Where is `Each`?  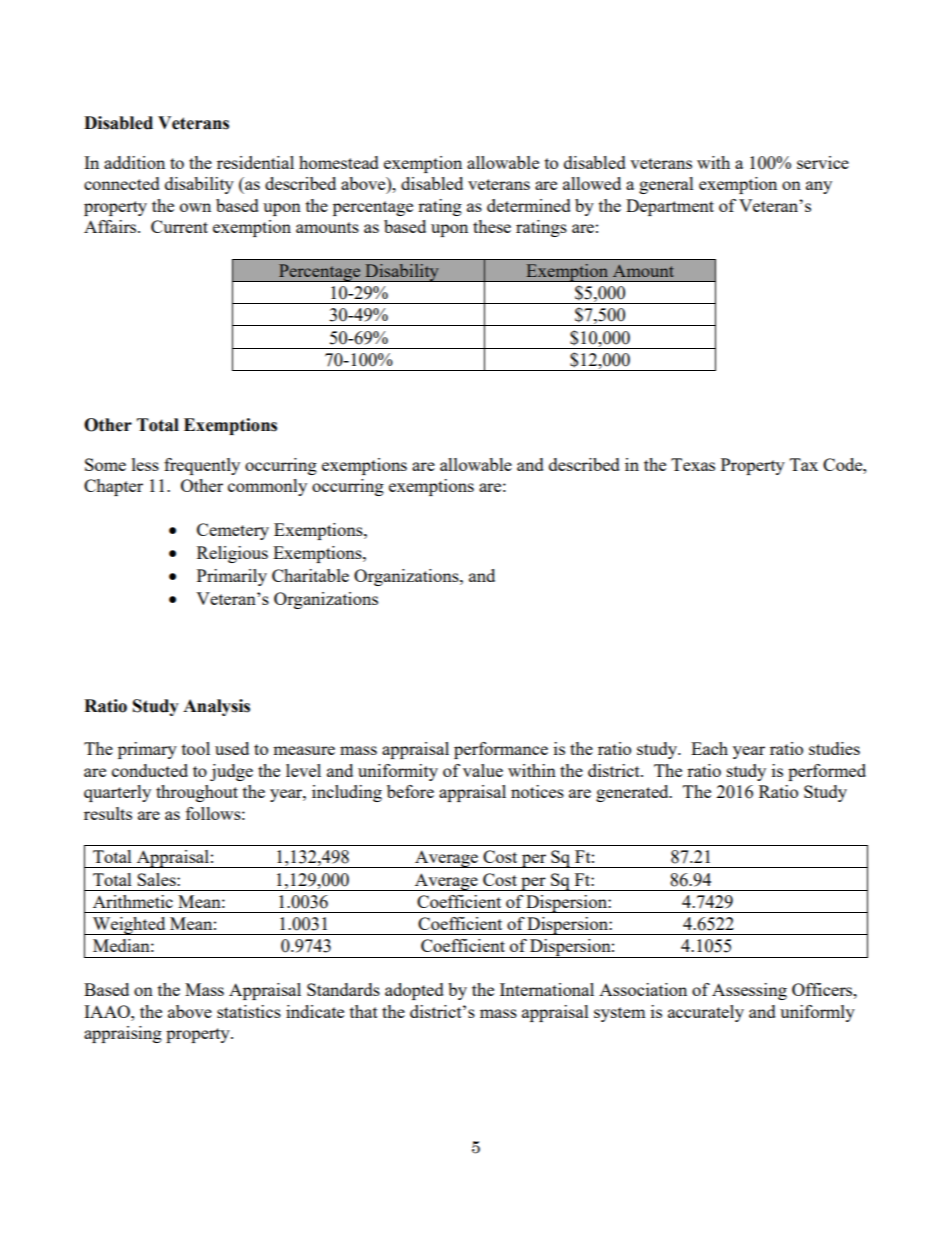
Each is located at coordinates (709, 748).
